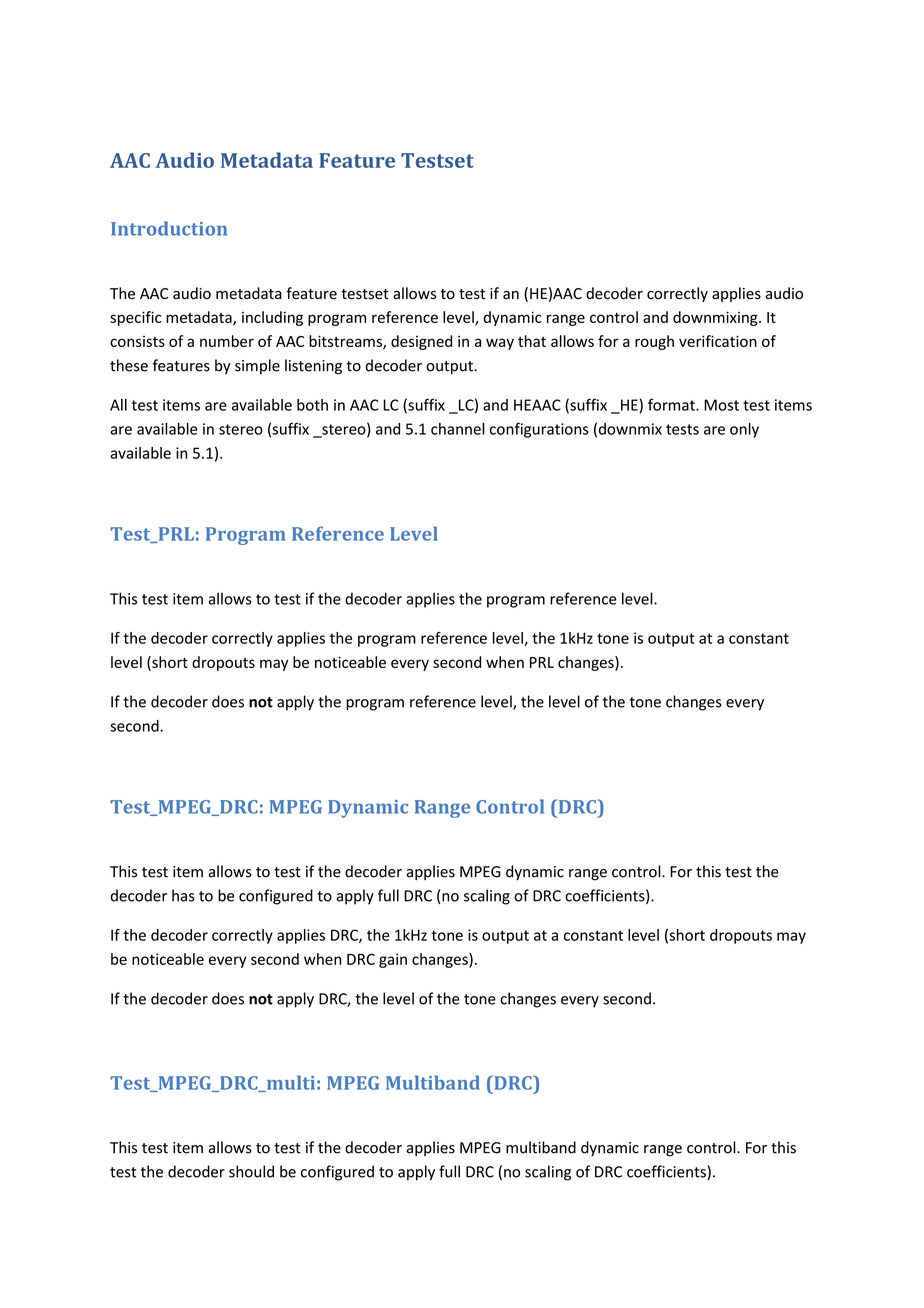 Image resolution: width=924 pixels, height=1308 pixels. What do you see at coordinates (744, 430) in the screenshot?
I see `only` at bounding box center [744, 430].
